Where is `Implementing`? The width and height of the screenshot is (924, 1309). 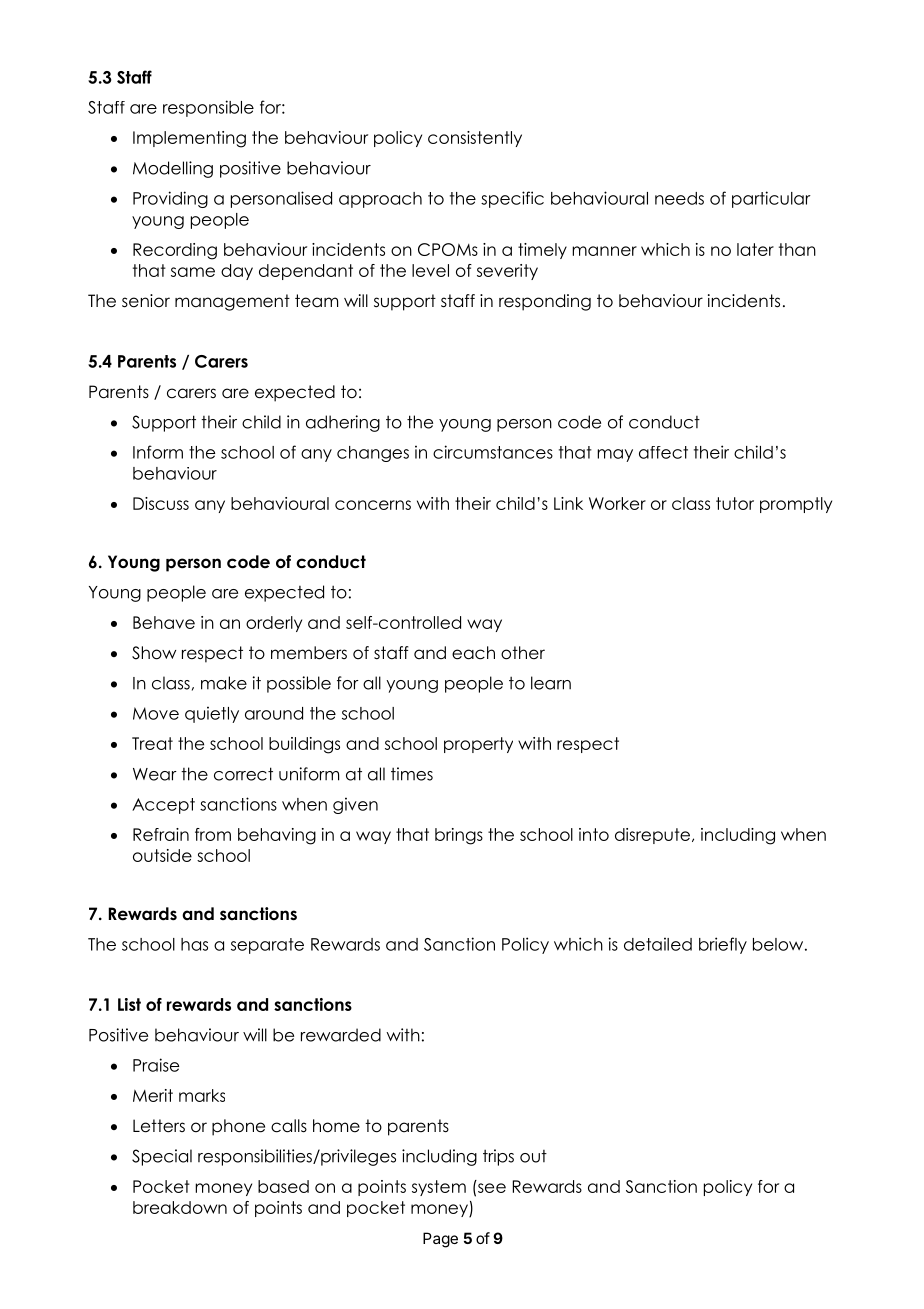
Implementing is located at coordinates (189, 139).
